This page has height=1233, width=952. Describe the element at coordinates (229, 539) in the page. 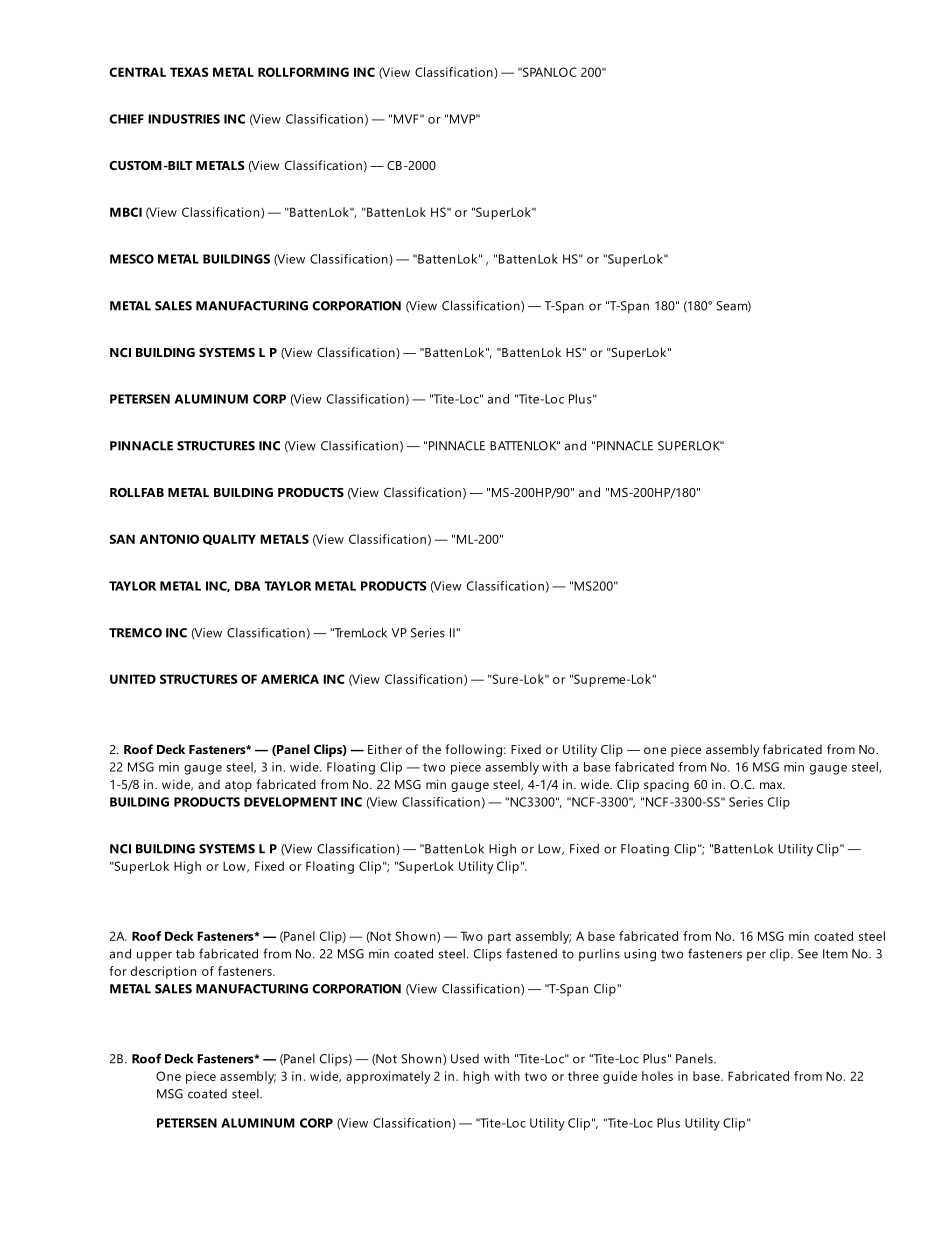

I see `QUALITY` at that location.
